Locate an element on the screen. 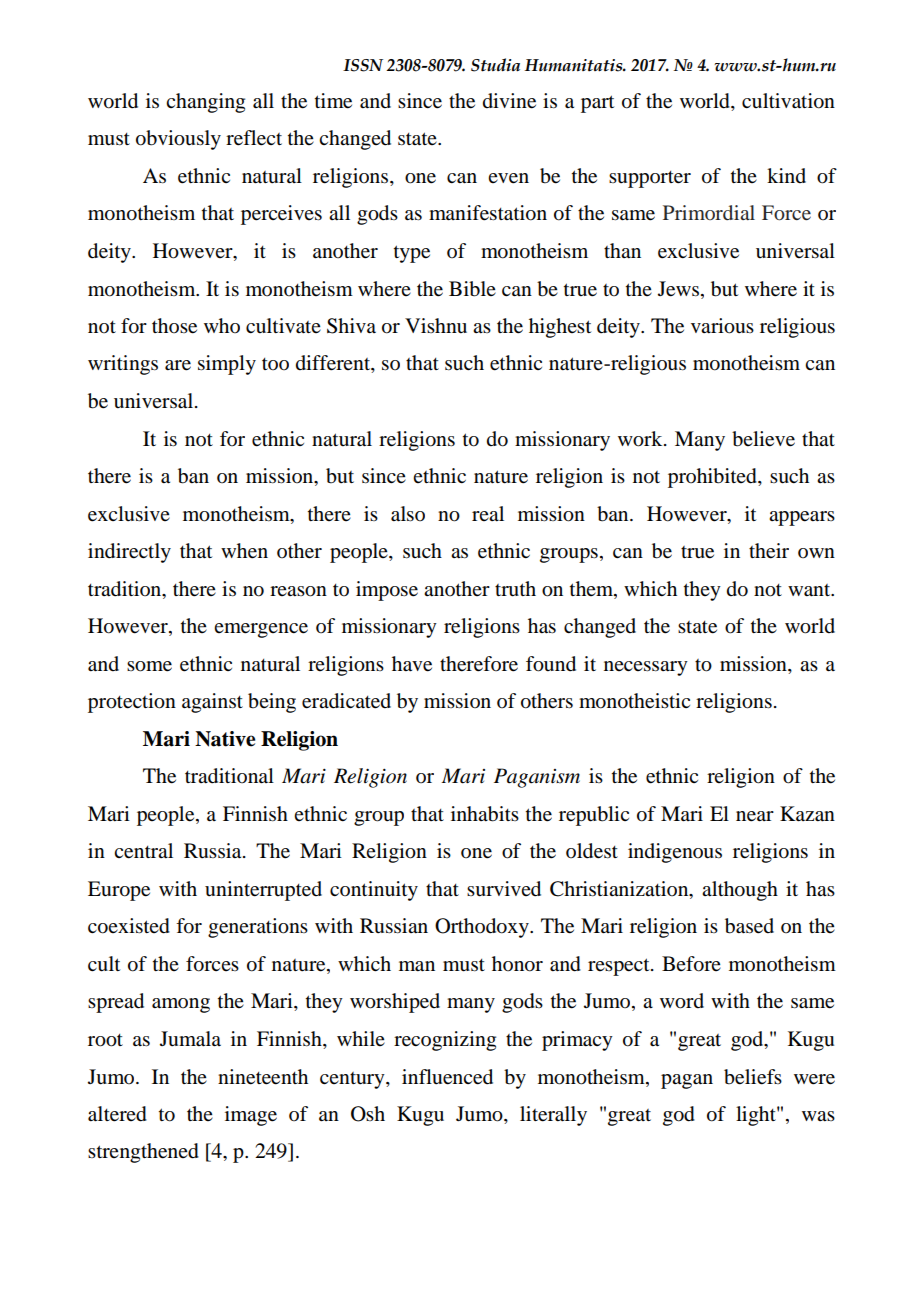 The height and width of the screenshot is (1308, 924). influenced is located at coordinates (447, 1077).
